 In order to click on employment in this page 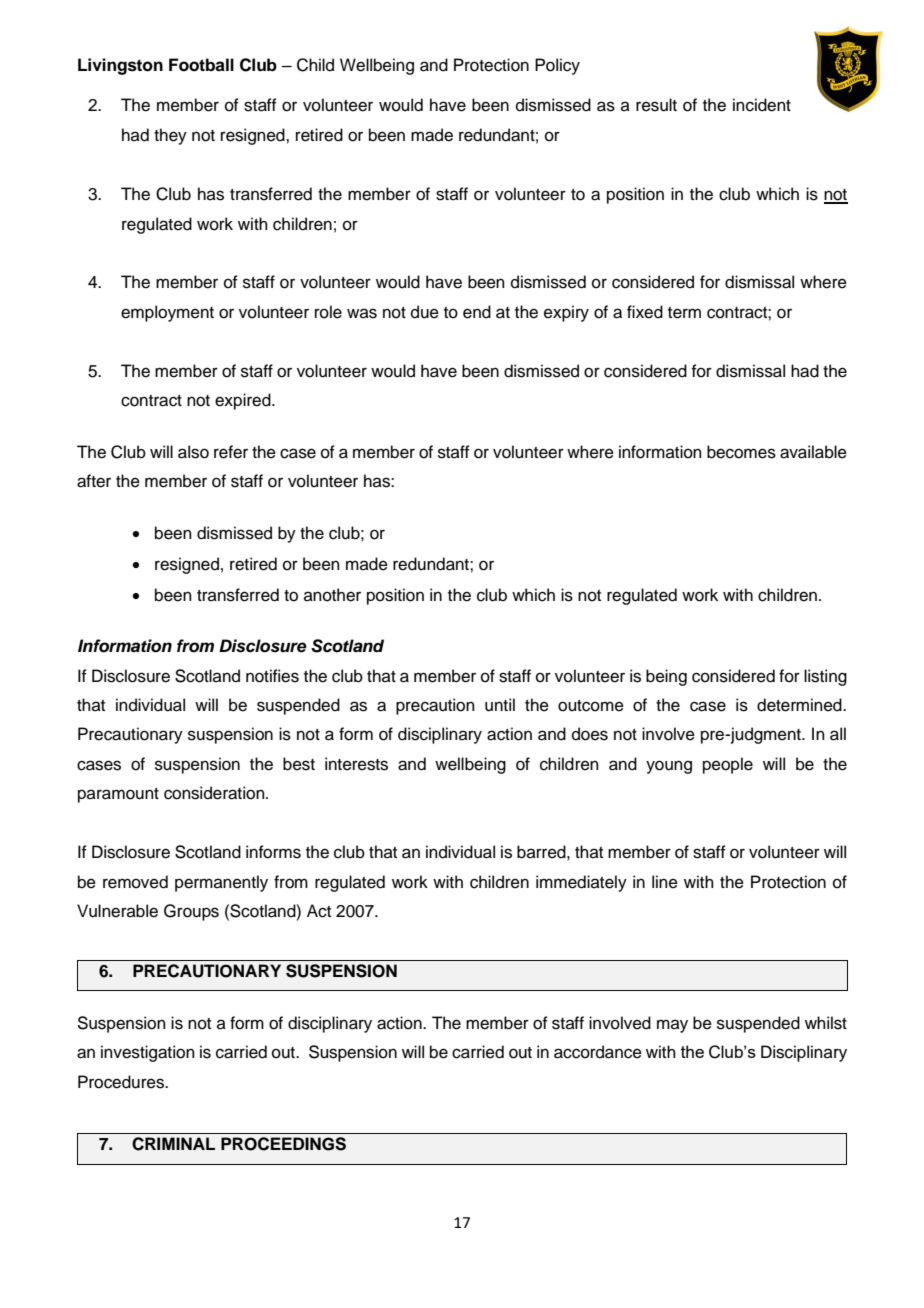, I will do `click(167, 313)`.
